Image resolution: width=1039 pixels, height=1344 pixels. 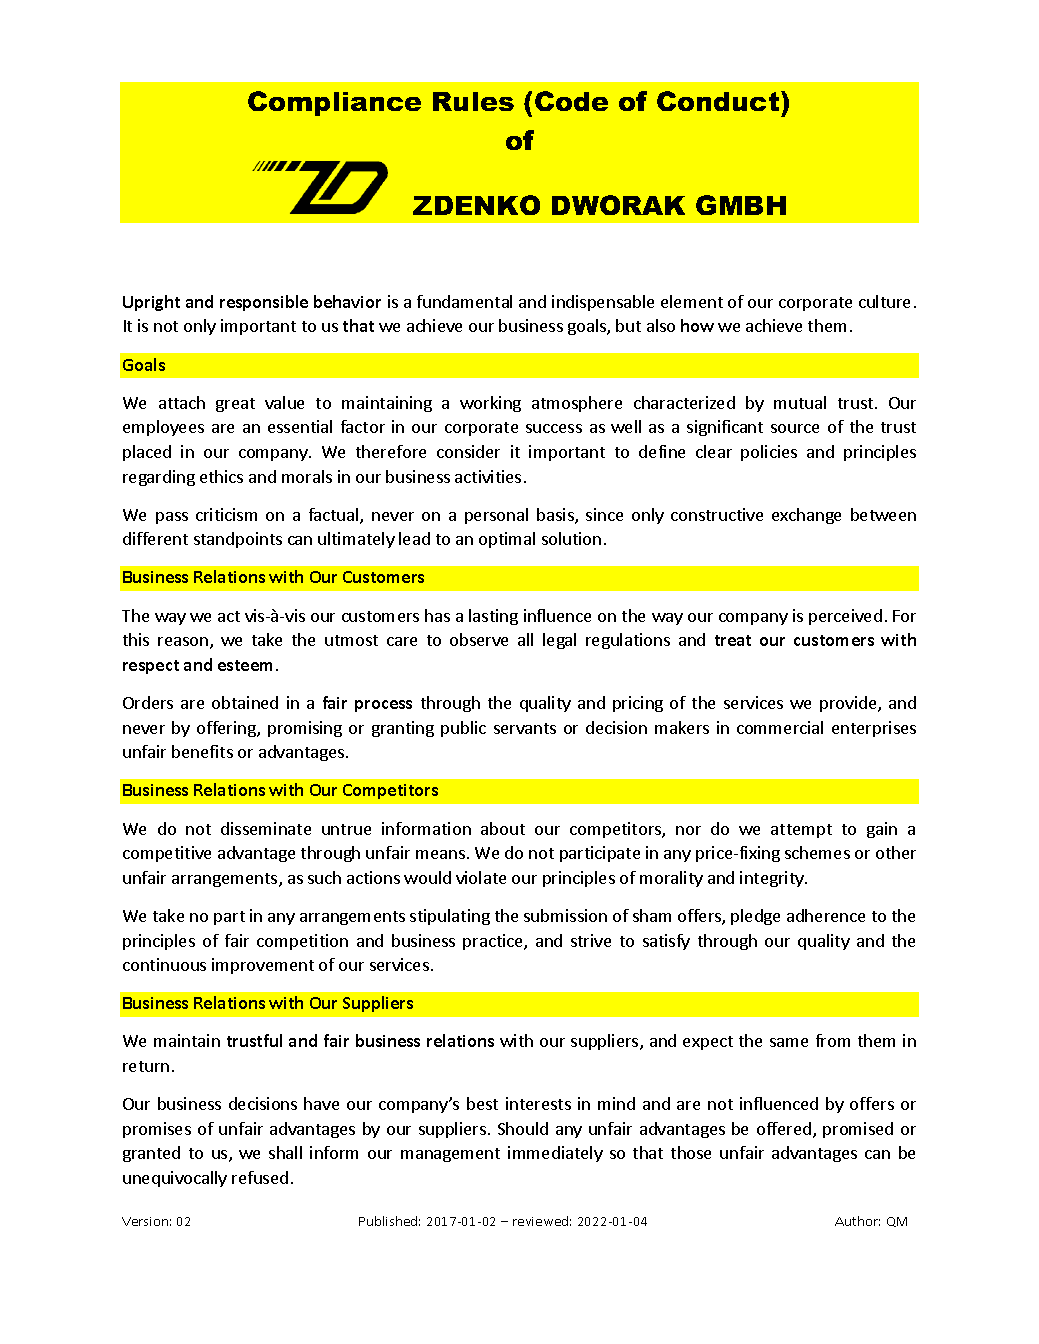 What do you see at coordinates (221, 476) in the document?
I see `ethics` at bounding box center [221, 476].
